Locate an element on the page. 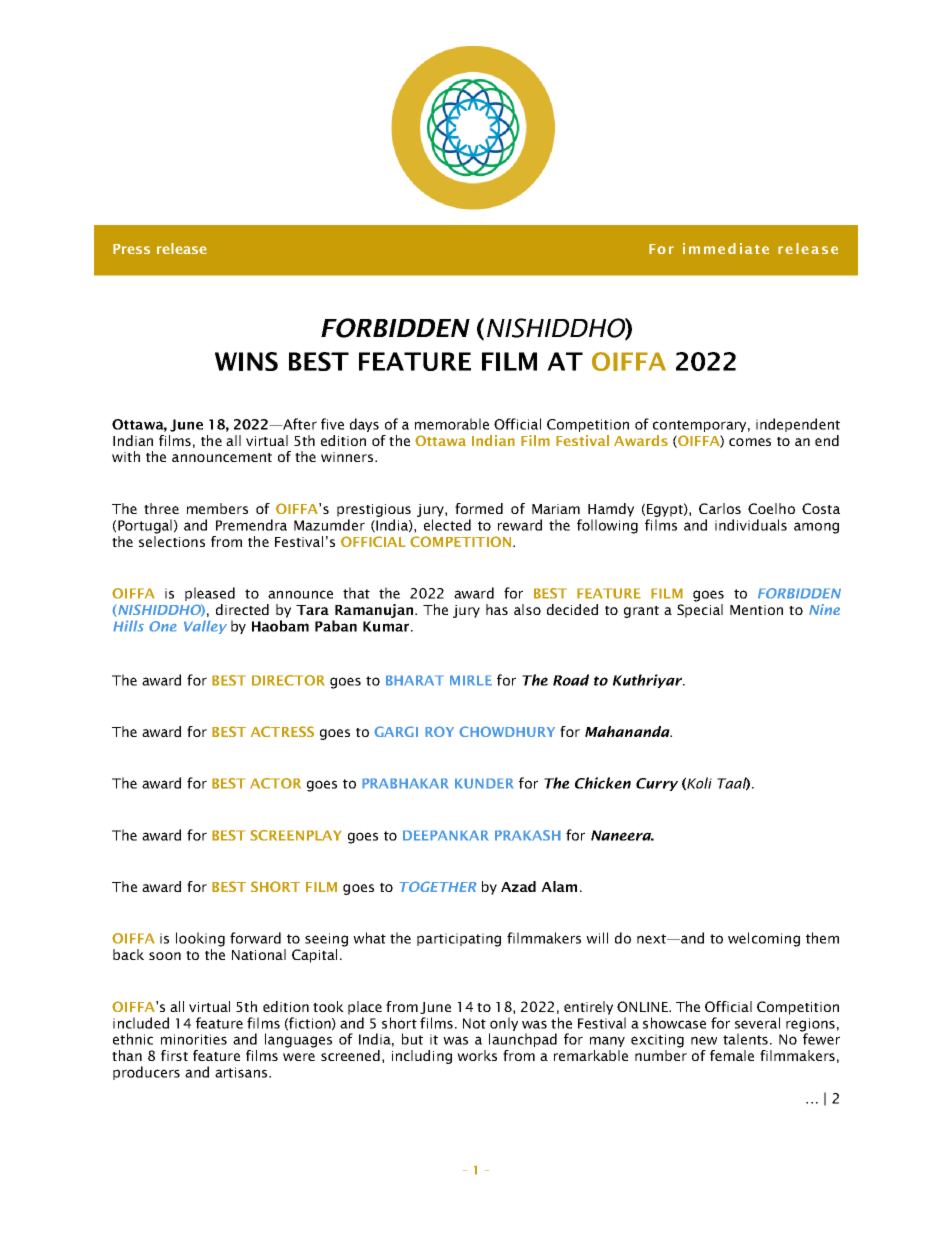 This image has height=1233, width=952. memorable is located at coordinates (452, 424).
